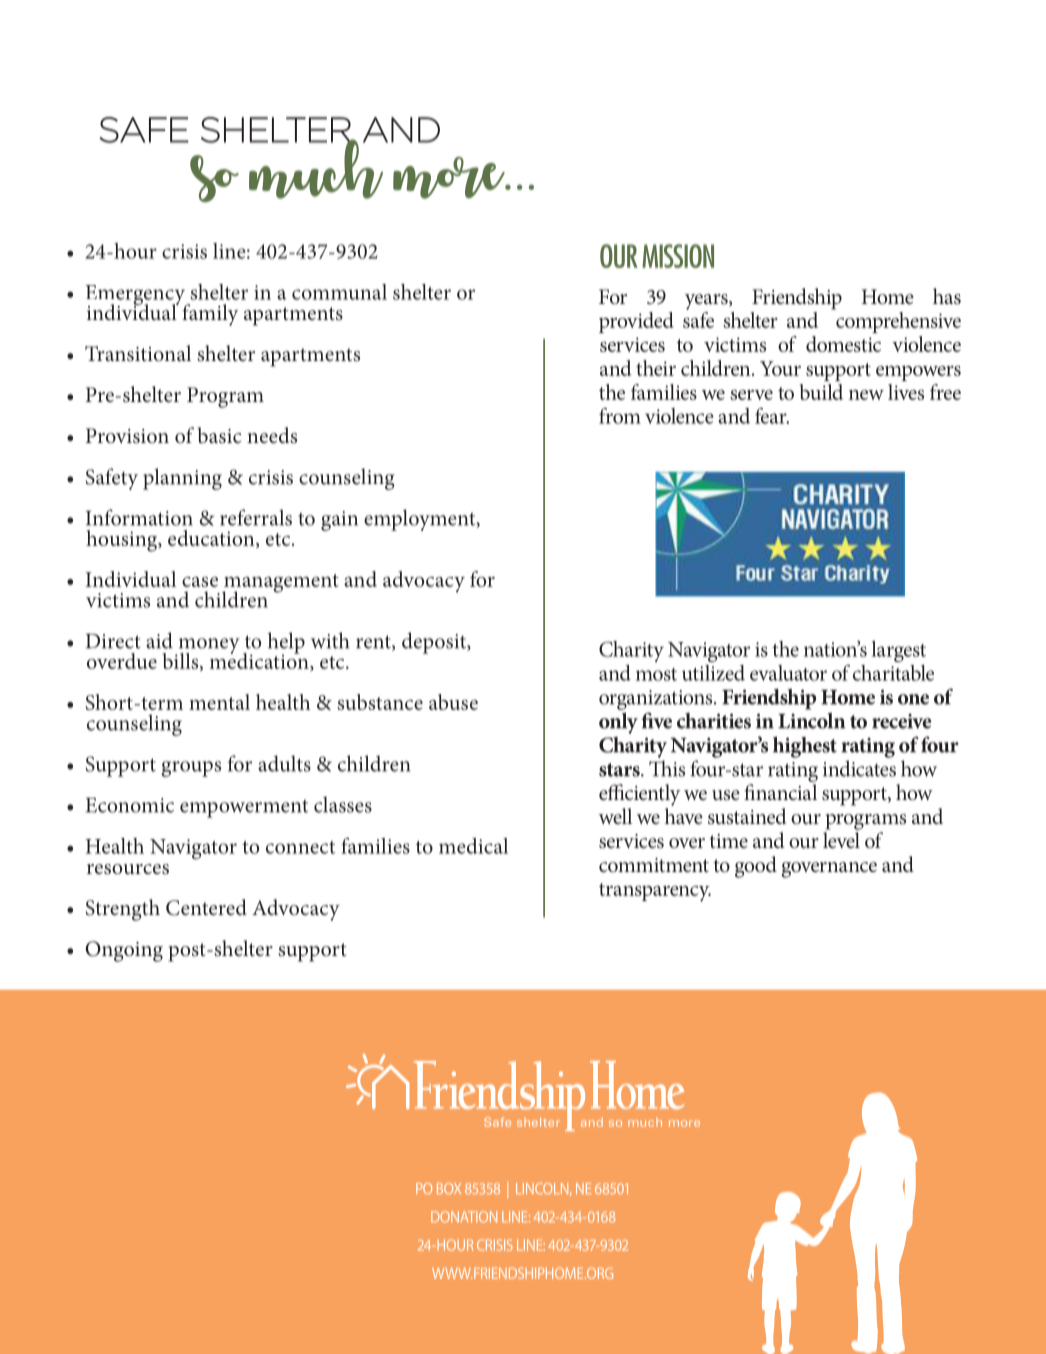  Describe the element at coordinates (654, 865) in the page. I see `commitment` at that location.
